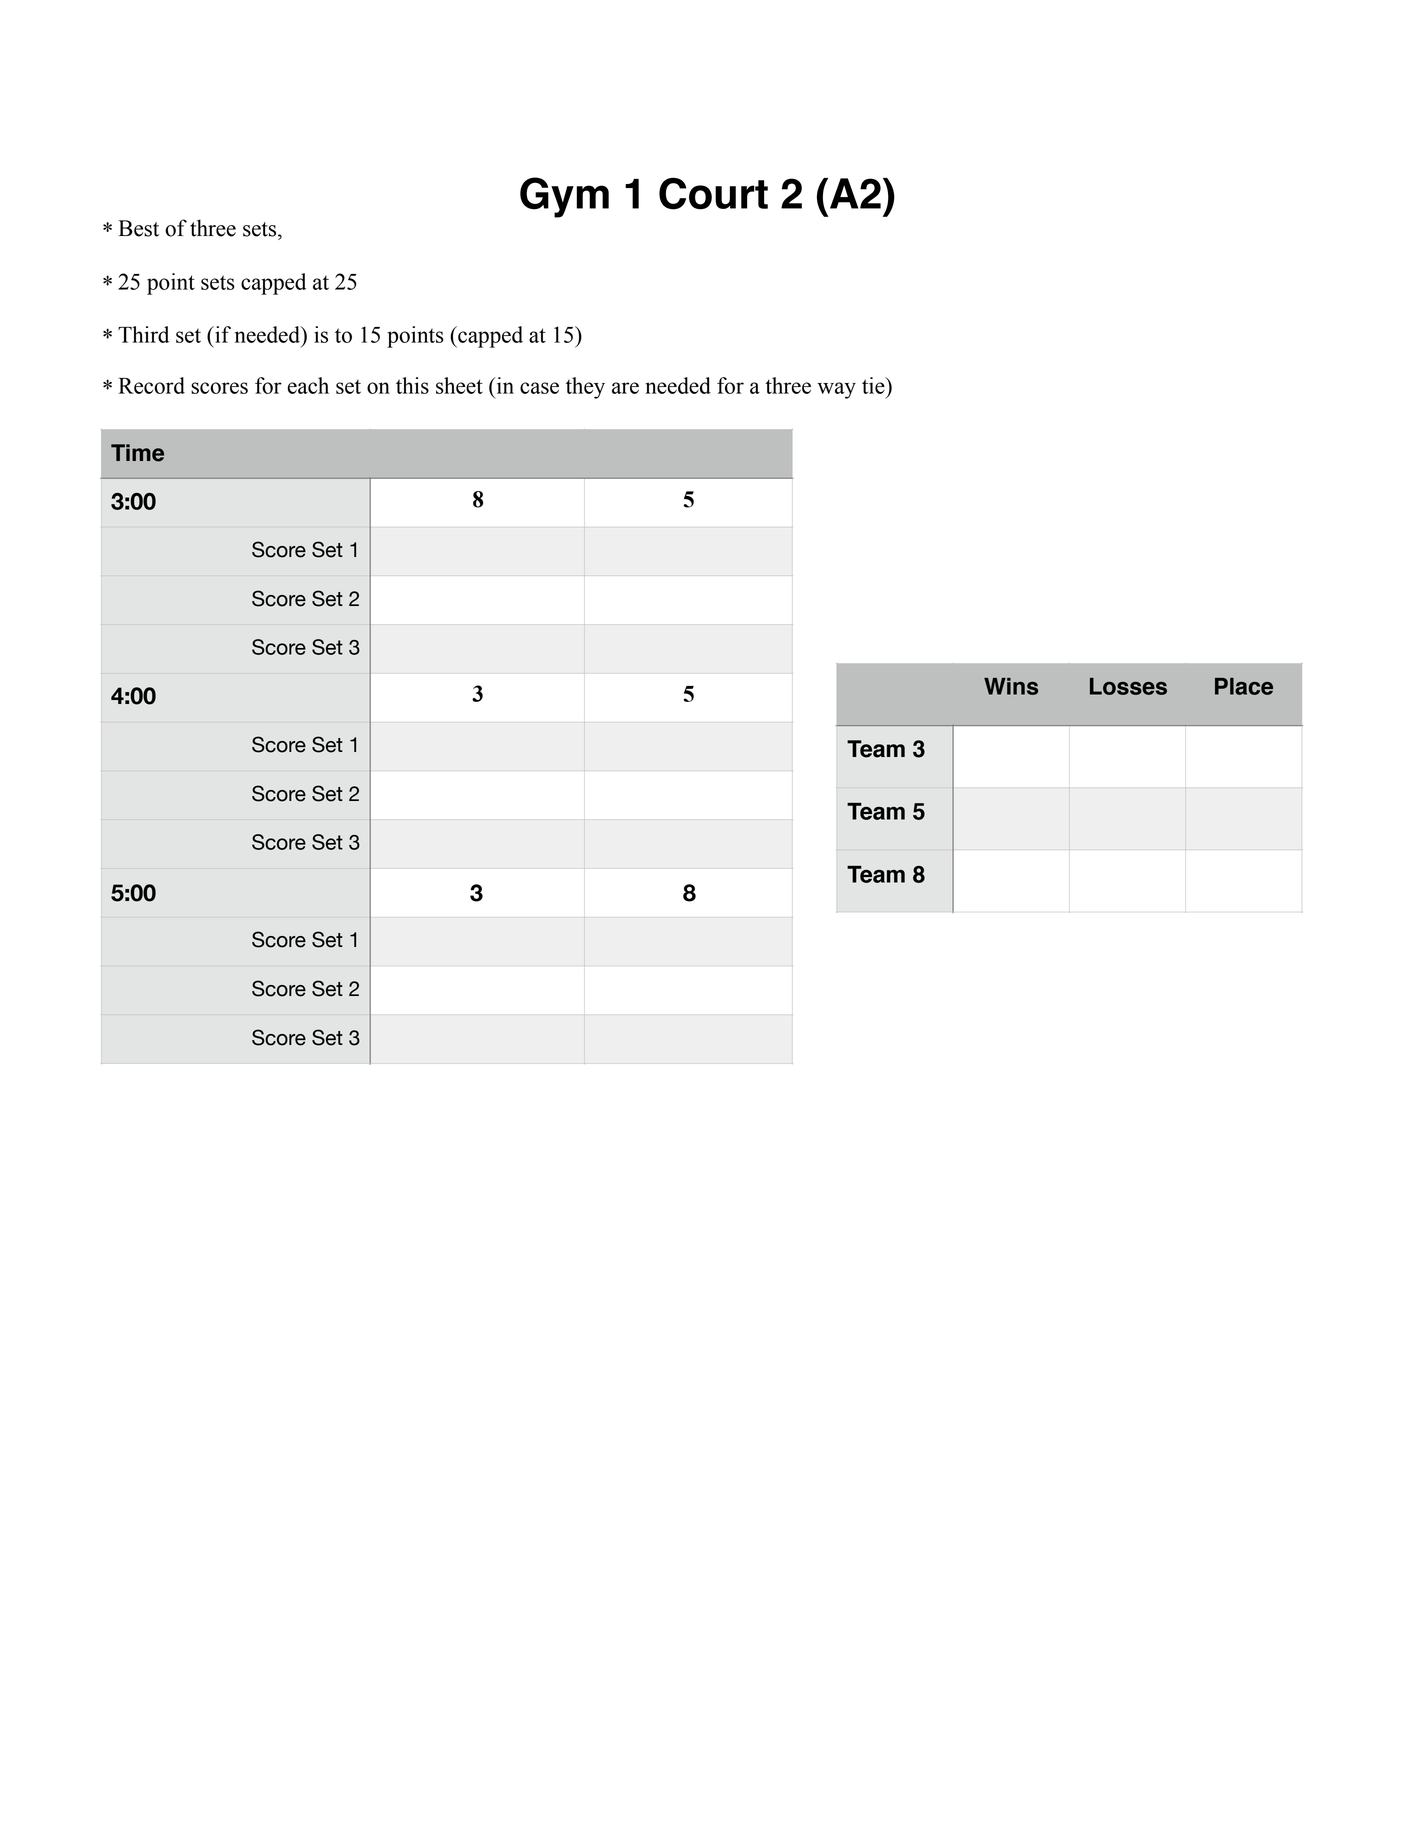  What do you see at coordinates (137, 453) in the document?
I see `Time` at bounding box center [137, 453].
